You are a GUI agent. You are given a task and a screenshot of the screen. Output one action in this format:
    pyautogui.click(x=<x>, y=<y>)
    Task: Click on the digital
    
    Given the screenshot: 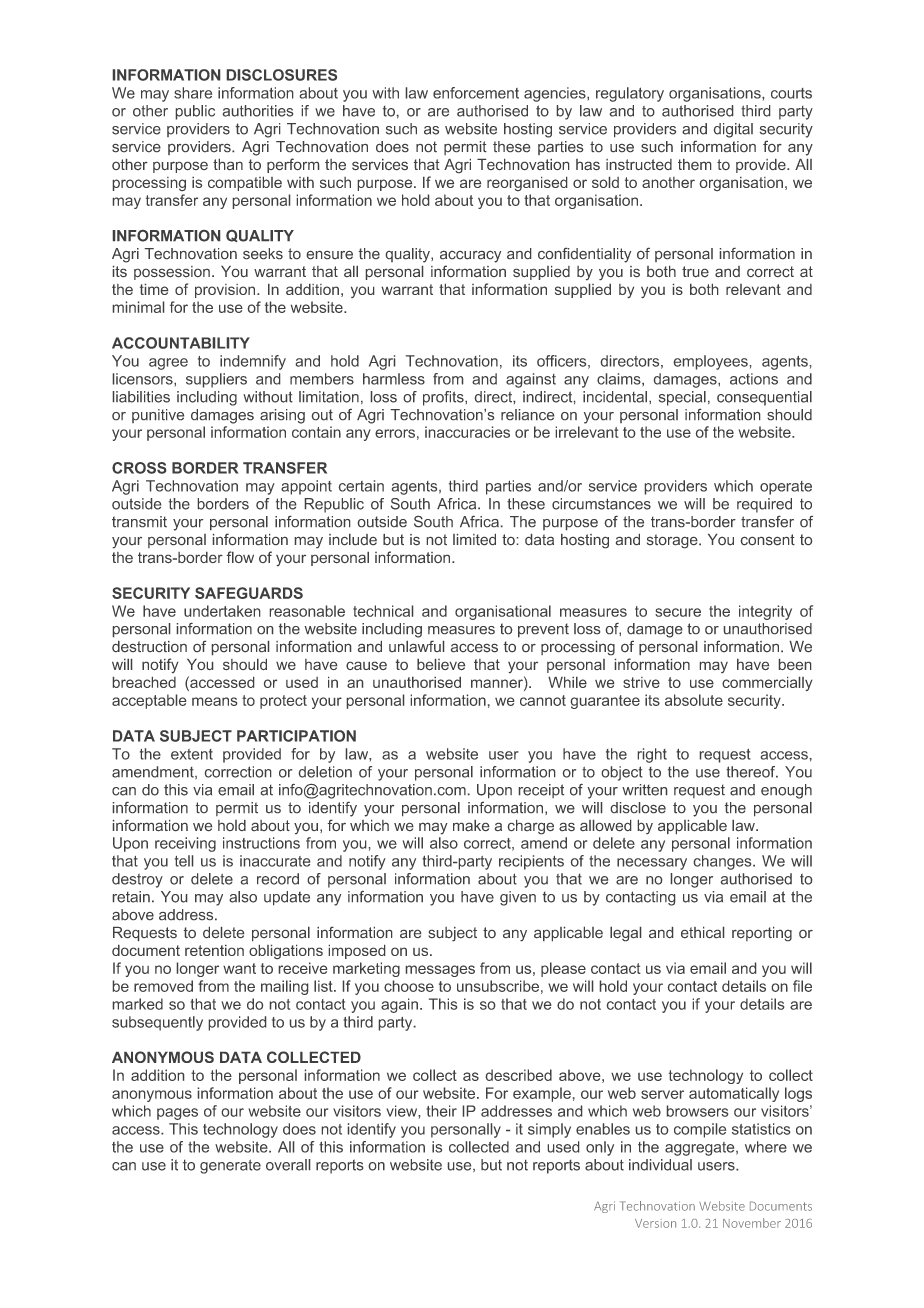 What is the action you would take?
    pyautogui.click(x=733, y=130)
